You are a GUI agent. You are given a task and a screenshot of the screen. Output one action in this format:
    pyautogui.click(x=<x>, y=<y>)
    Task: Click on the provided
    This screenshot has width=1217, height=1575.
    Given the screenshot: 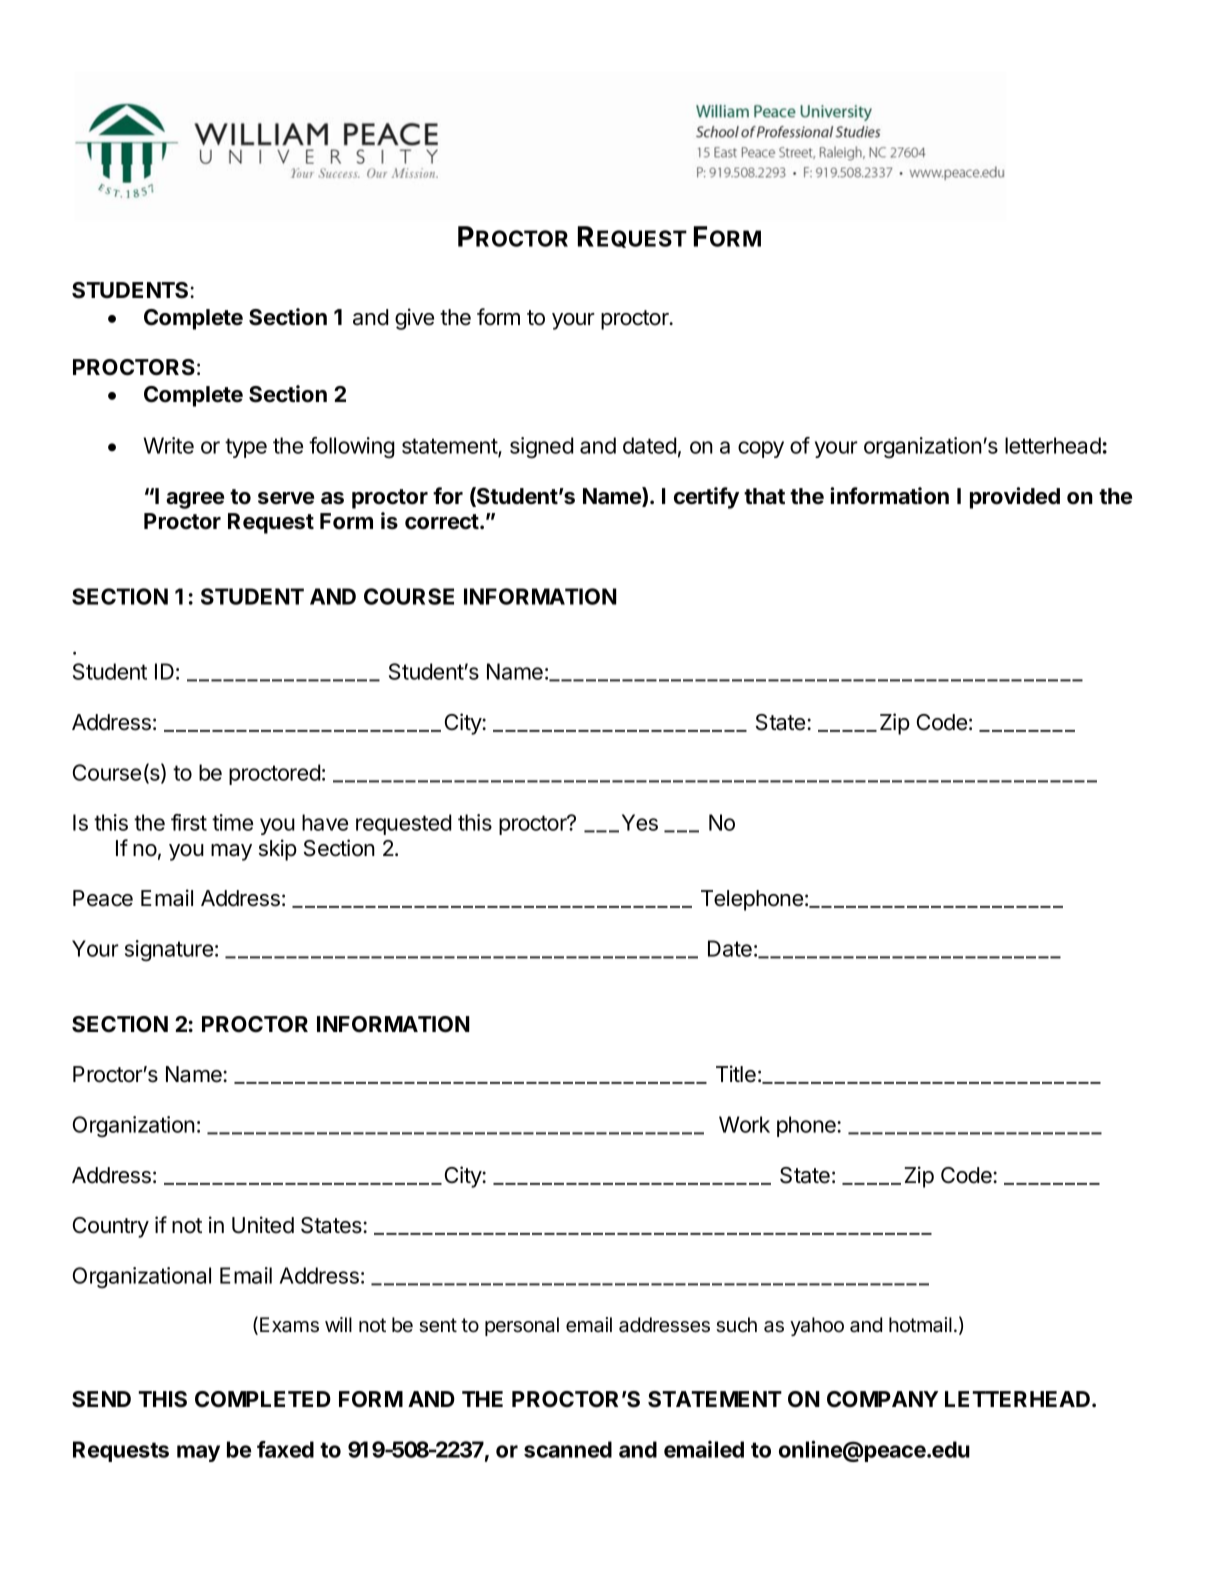 What is the action you would take?
    pyautogui.click(x=1015, y=498)
